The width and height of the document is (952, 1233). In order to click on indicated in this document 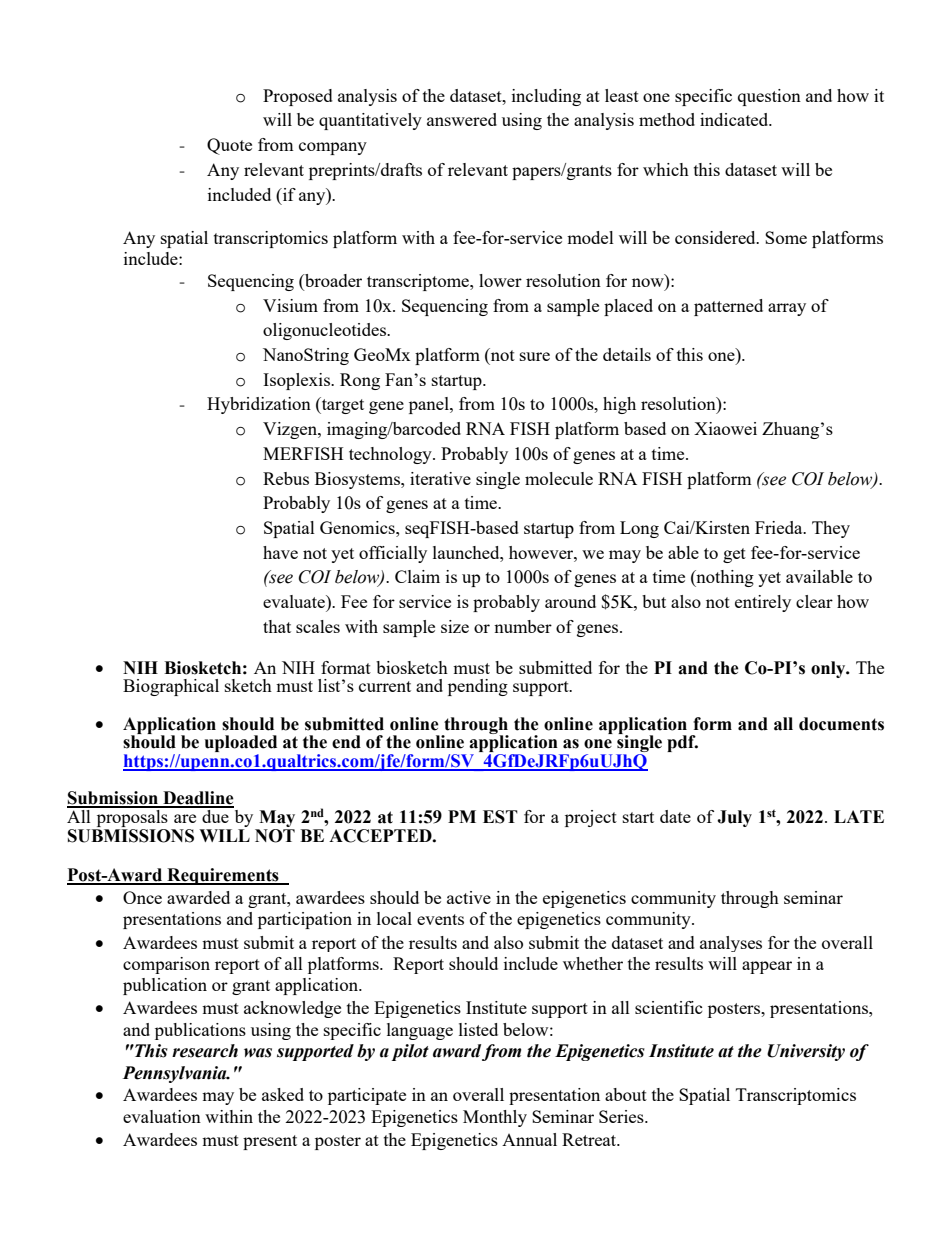, I will do `click(735, 119)`.
